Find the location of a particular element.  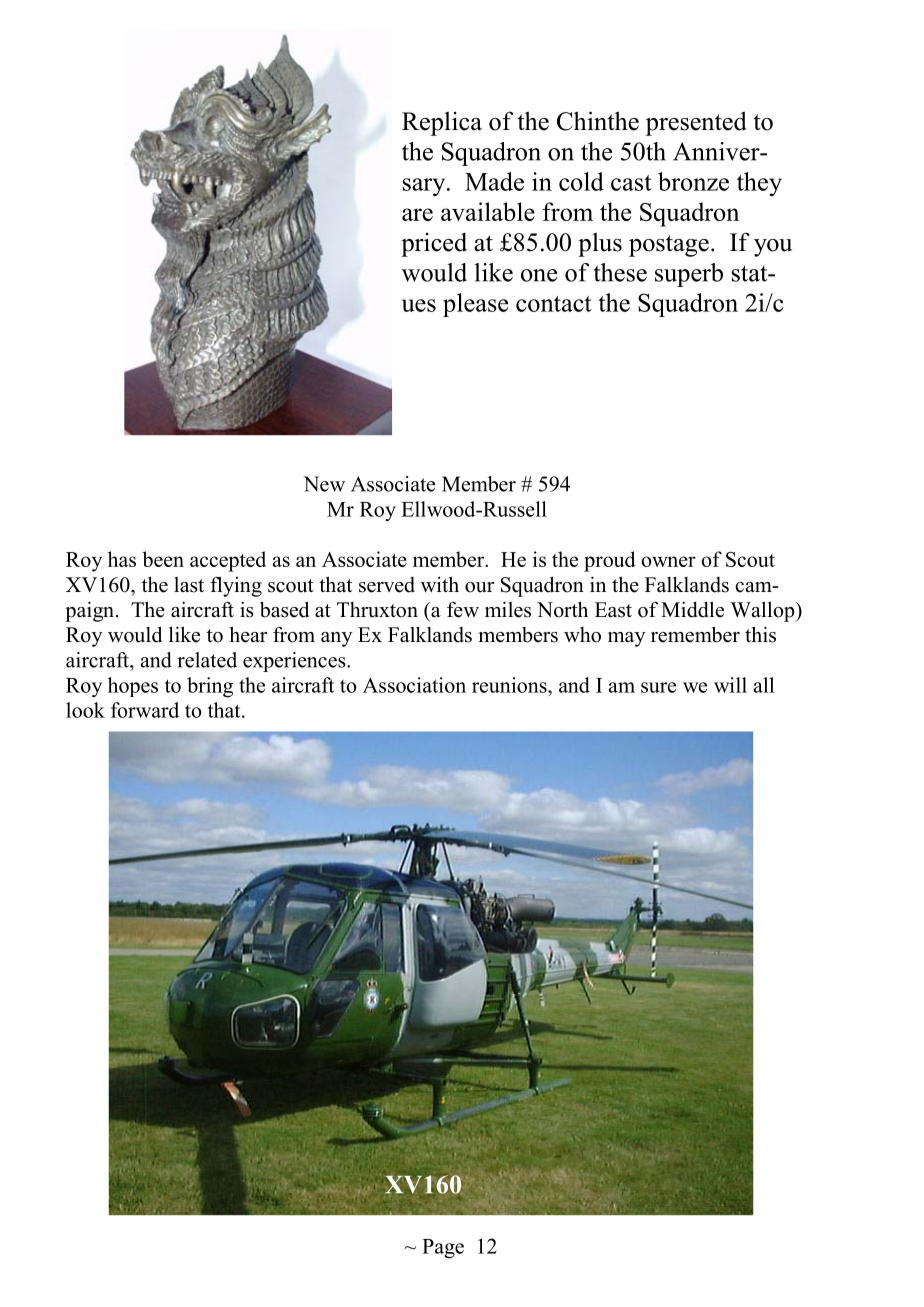

will is located at coordinates (730, 685).
